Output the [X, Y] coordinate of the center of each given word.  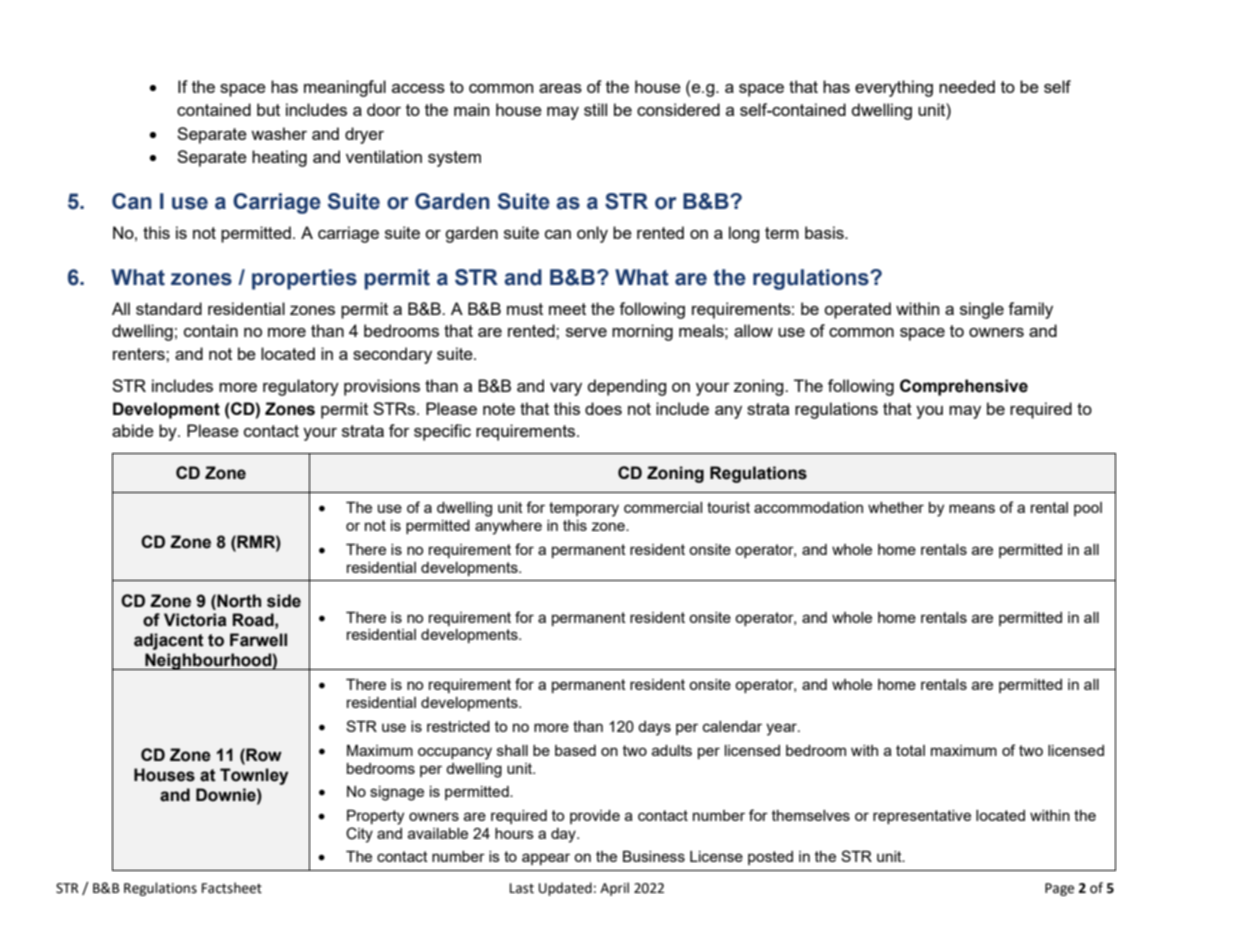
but [268, 109]
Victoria [195, 620]
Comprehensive [964, 387]
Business [654, 856]
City [359, 835]
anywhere [508, 527]
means [972, 508]
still [595, 109]
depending [627, 387]
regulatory [301, 387]
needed [967, 86]
